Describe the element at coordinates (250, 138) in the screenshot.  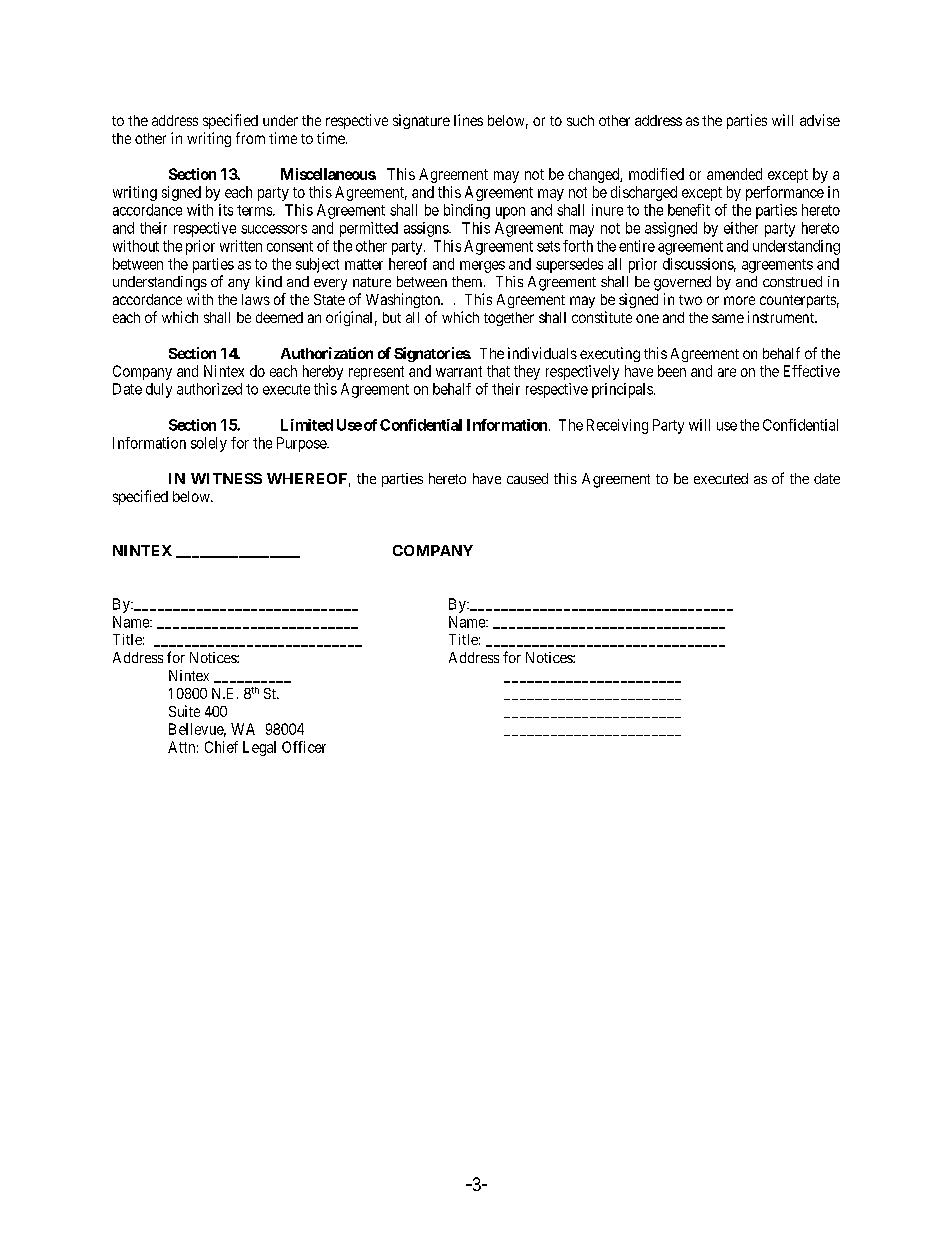
I see `from` at that location.
